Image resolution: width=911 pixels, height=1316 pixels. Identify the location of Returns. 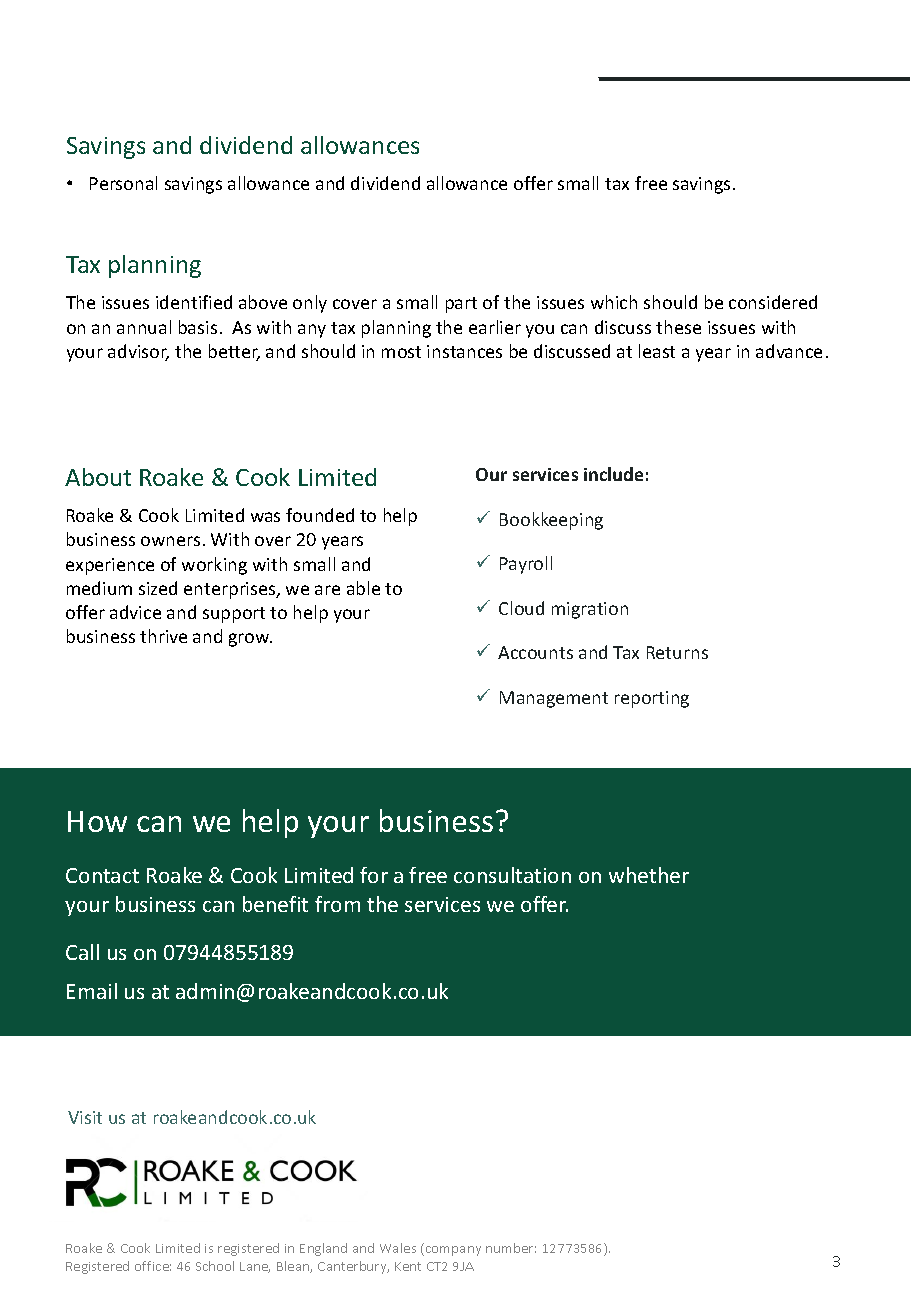
(677, 652).
